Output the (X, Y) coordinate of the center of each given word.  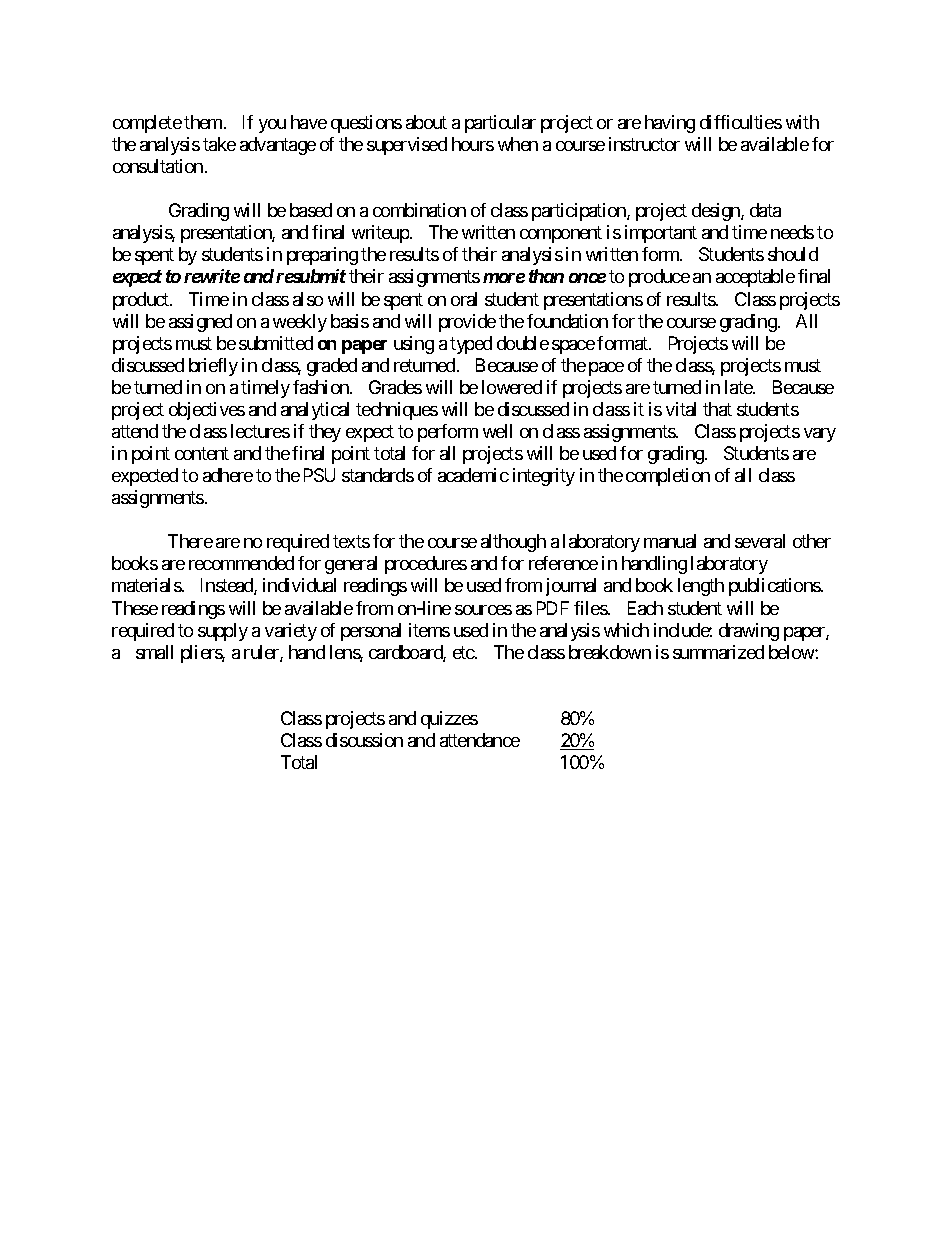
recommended (241, 563)
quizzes (449, 720)
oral (464, 299)
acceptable (755, 278)
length (701, 587)
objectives (207, 411)
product (142, 301)
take (219, 144)
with (802, 122)
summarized (718, 652)
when (518, 144)
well (497, 431)
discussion (364, 740)
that (717, 409)
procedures (426, 565)
